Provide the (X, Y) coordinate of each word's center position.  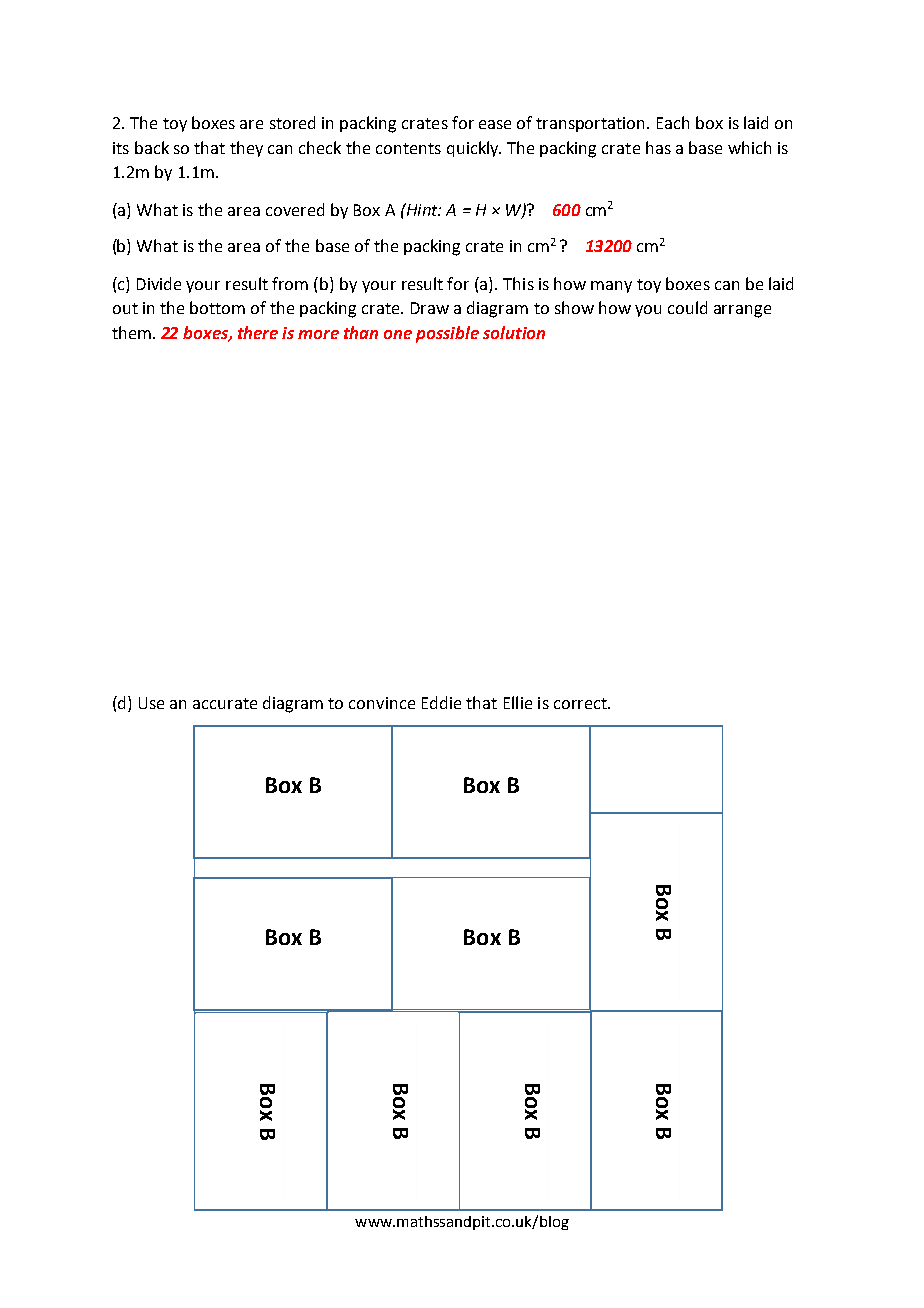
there (258, 332)
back (152, 147)
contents (408, 148)
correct (581, 703)
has (658, 147)
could (687, 307)
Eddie (441, 702)
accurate (225, 703)
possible (447, 334)
